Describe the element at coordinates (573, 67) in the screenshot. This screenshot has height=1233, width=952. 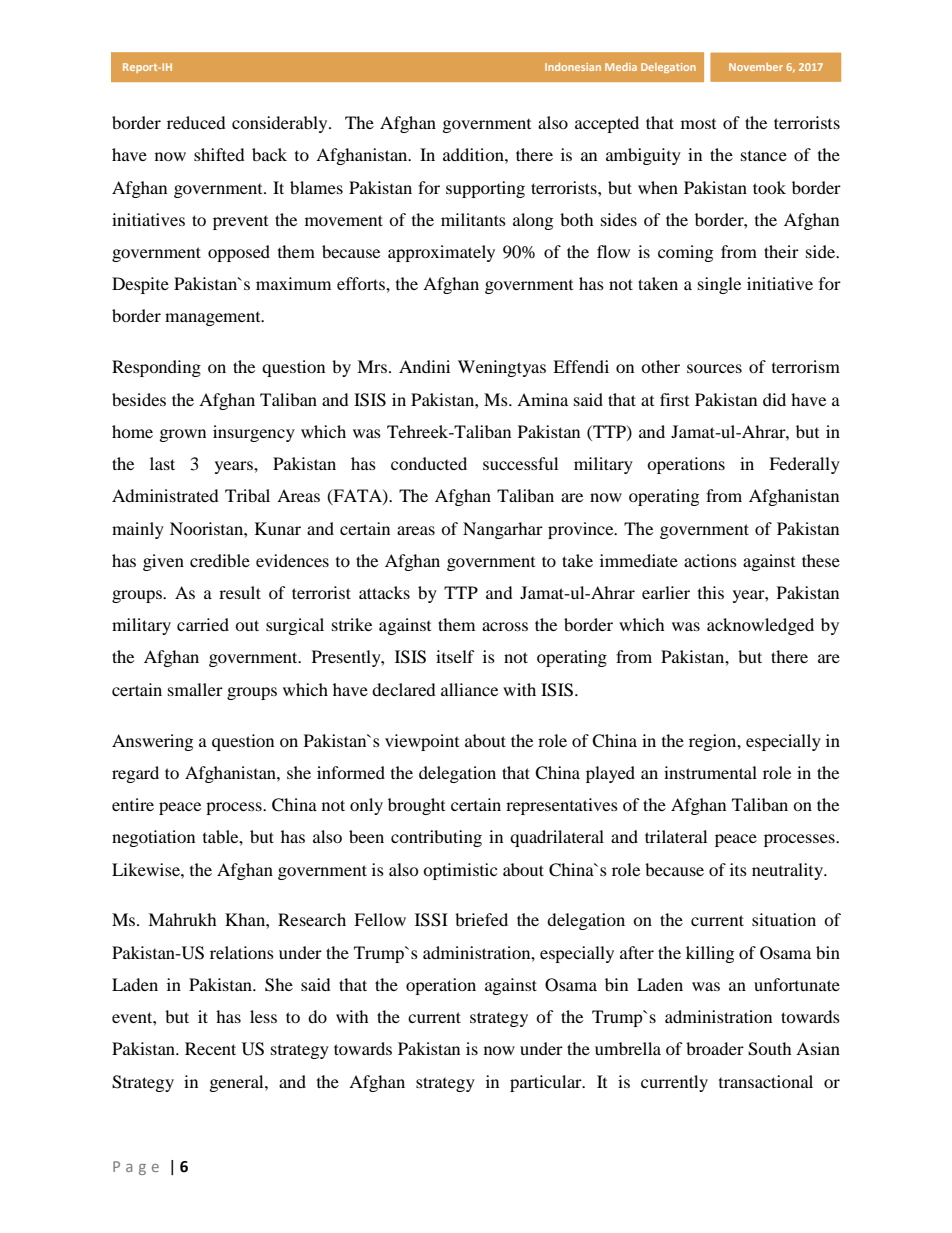
I see `Indonesian` at that location.
